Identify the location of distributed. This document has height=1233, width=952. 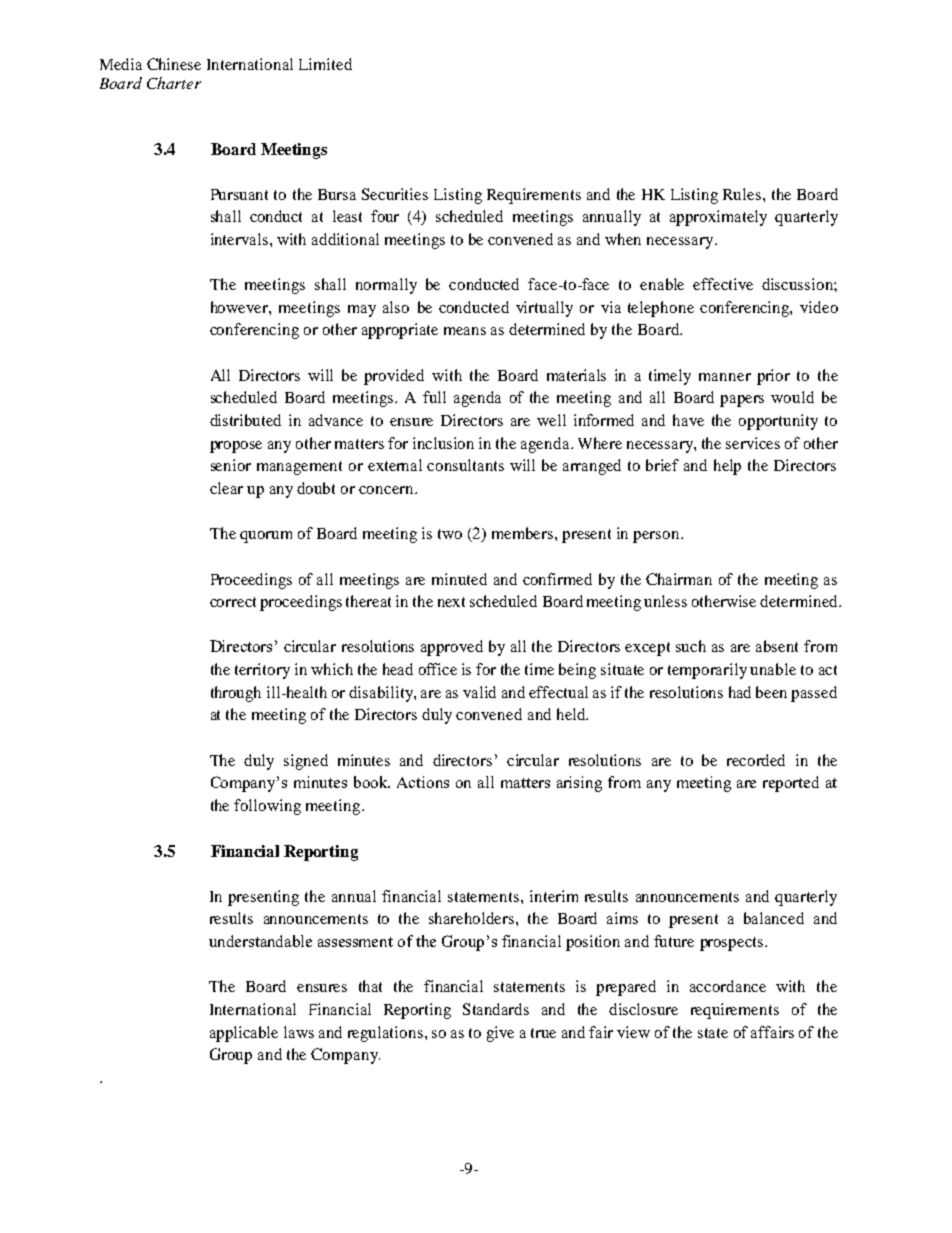
(245, 420).
